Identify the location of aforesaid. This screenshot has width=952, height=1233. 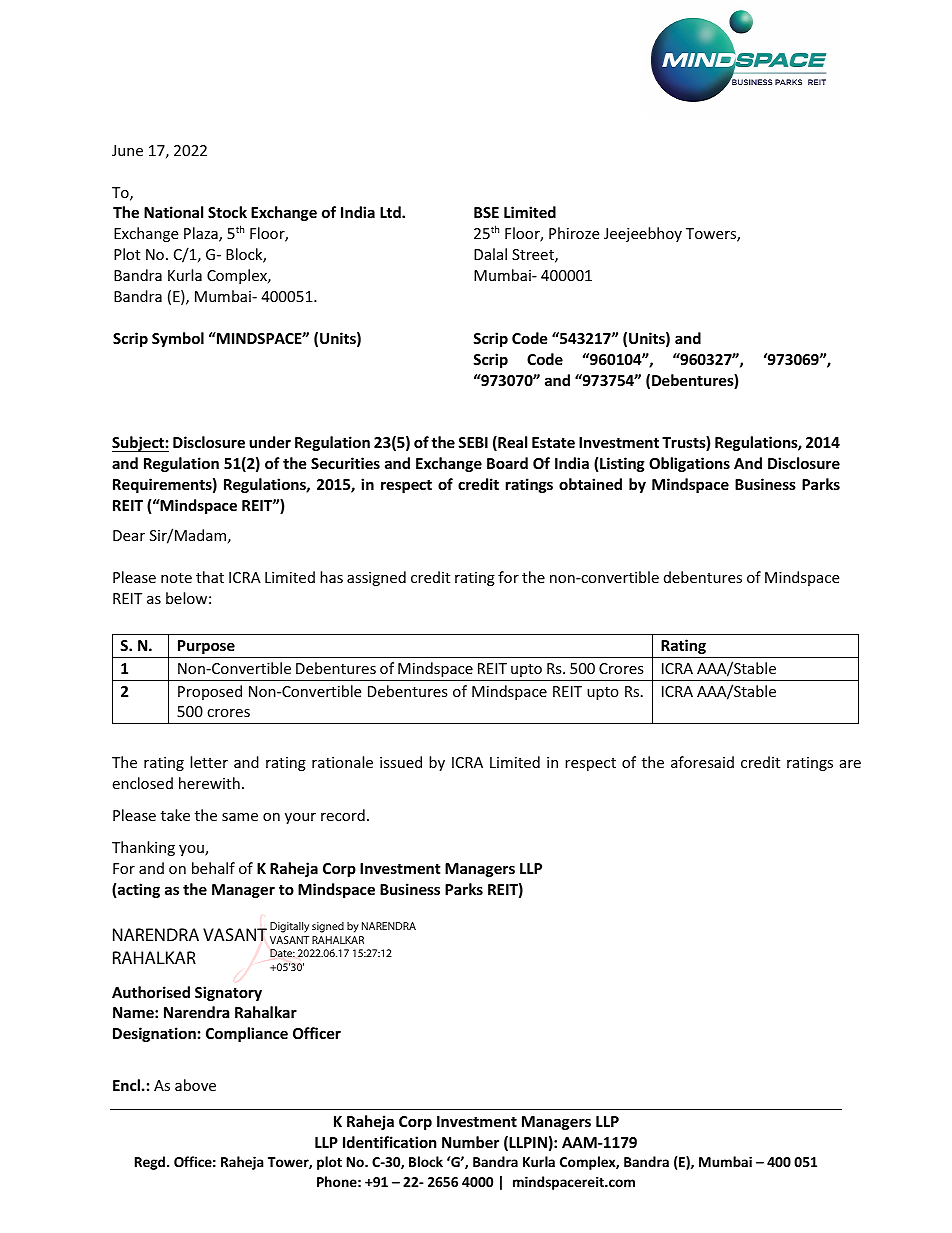
(702, 762).
